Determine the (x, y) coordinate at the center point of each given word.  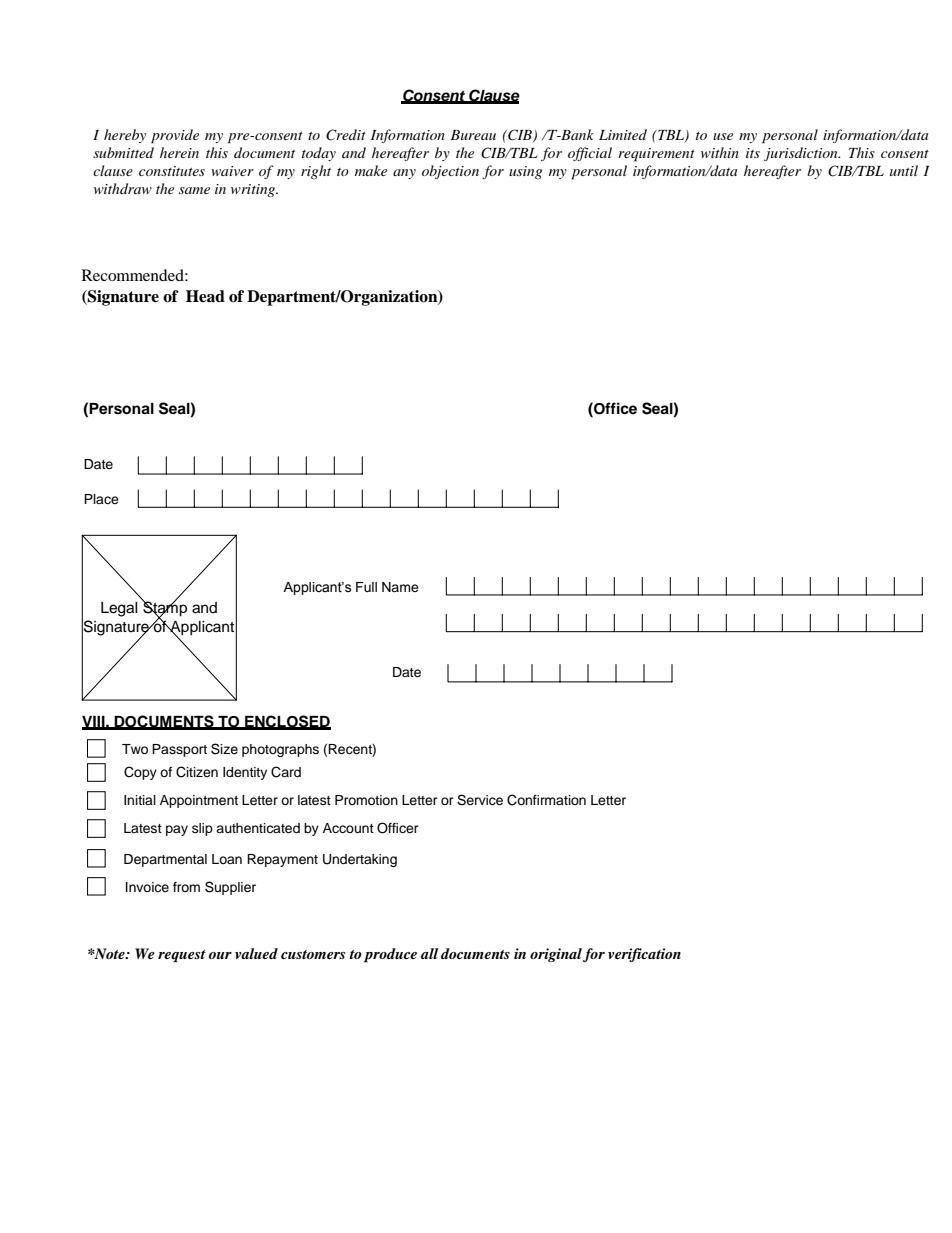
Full (366, 587)
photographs (280, 750)
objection (450, 172)
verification (644, 955)
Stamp (164, 609)
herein (179, 152)
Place (101, 499)
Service (480, 800)
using (525, 172)
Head (205, 296)
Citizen (197, 772)
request (182, 956)
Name (400, 587)
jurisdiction (802, 154)
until (904, 170)
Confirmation (546, 800)
